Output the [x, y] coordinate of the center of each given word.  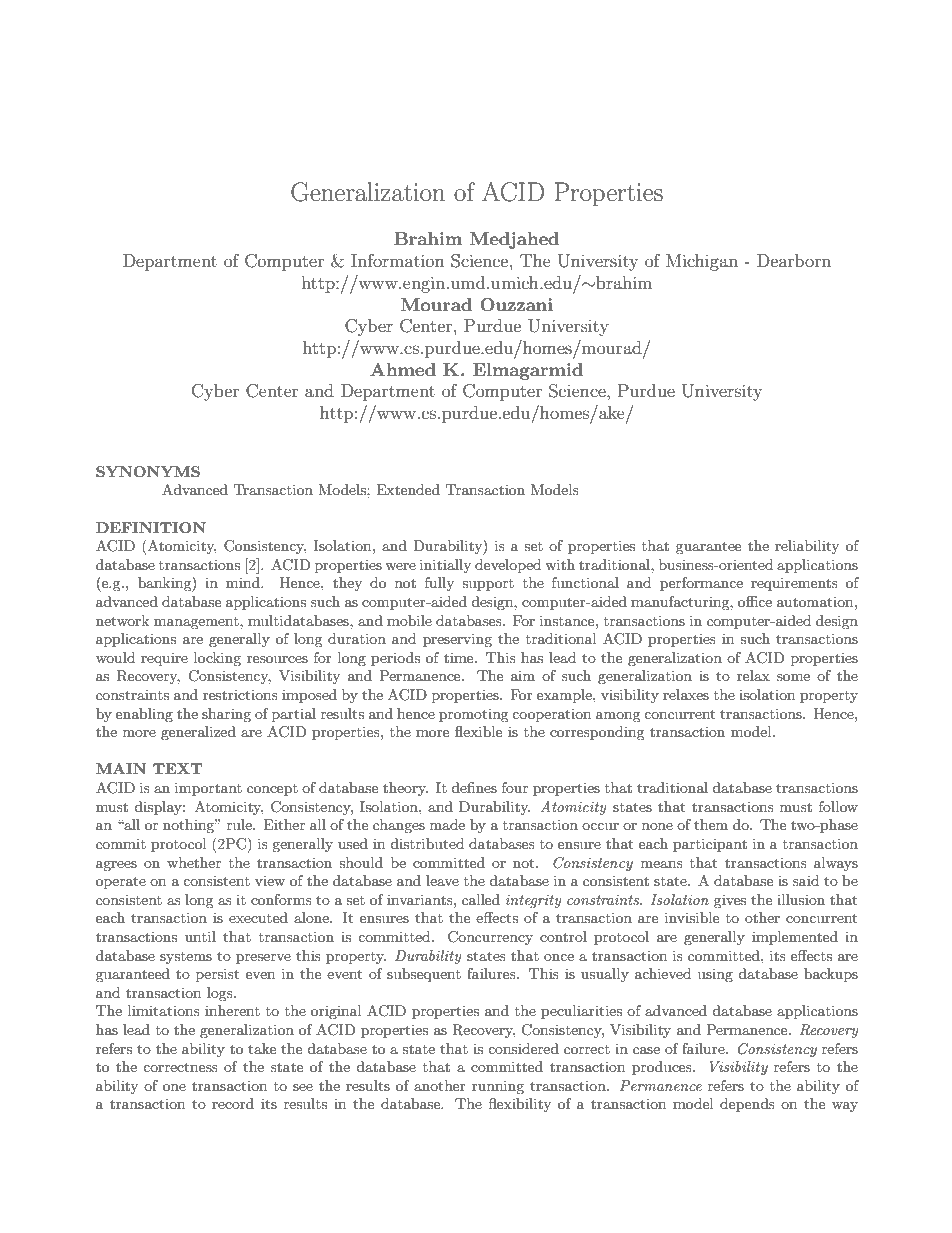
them [711, 824]
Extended [408, 489]
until [200, 936]
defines [474, 787]
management [197, 623]
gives [730, 901]
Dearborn [794, 260]
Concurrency [490, 938]
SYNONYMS [148, 471]
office [755, 601]
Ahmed [403, 369]
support [488, 585]
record [233, 1103]
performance [701, 584]
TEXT [177, 768]
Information [398, 260]
